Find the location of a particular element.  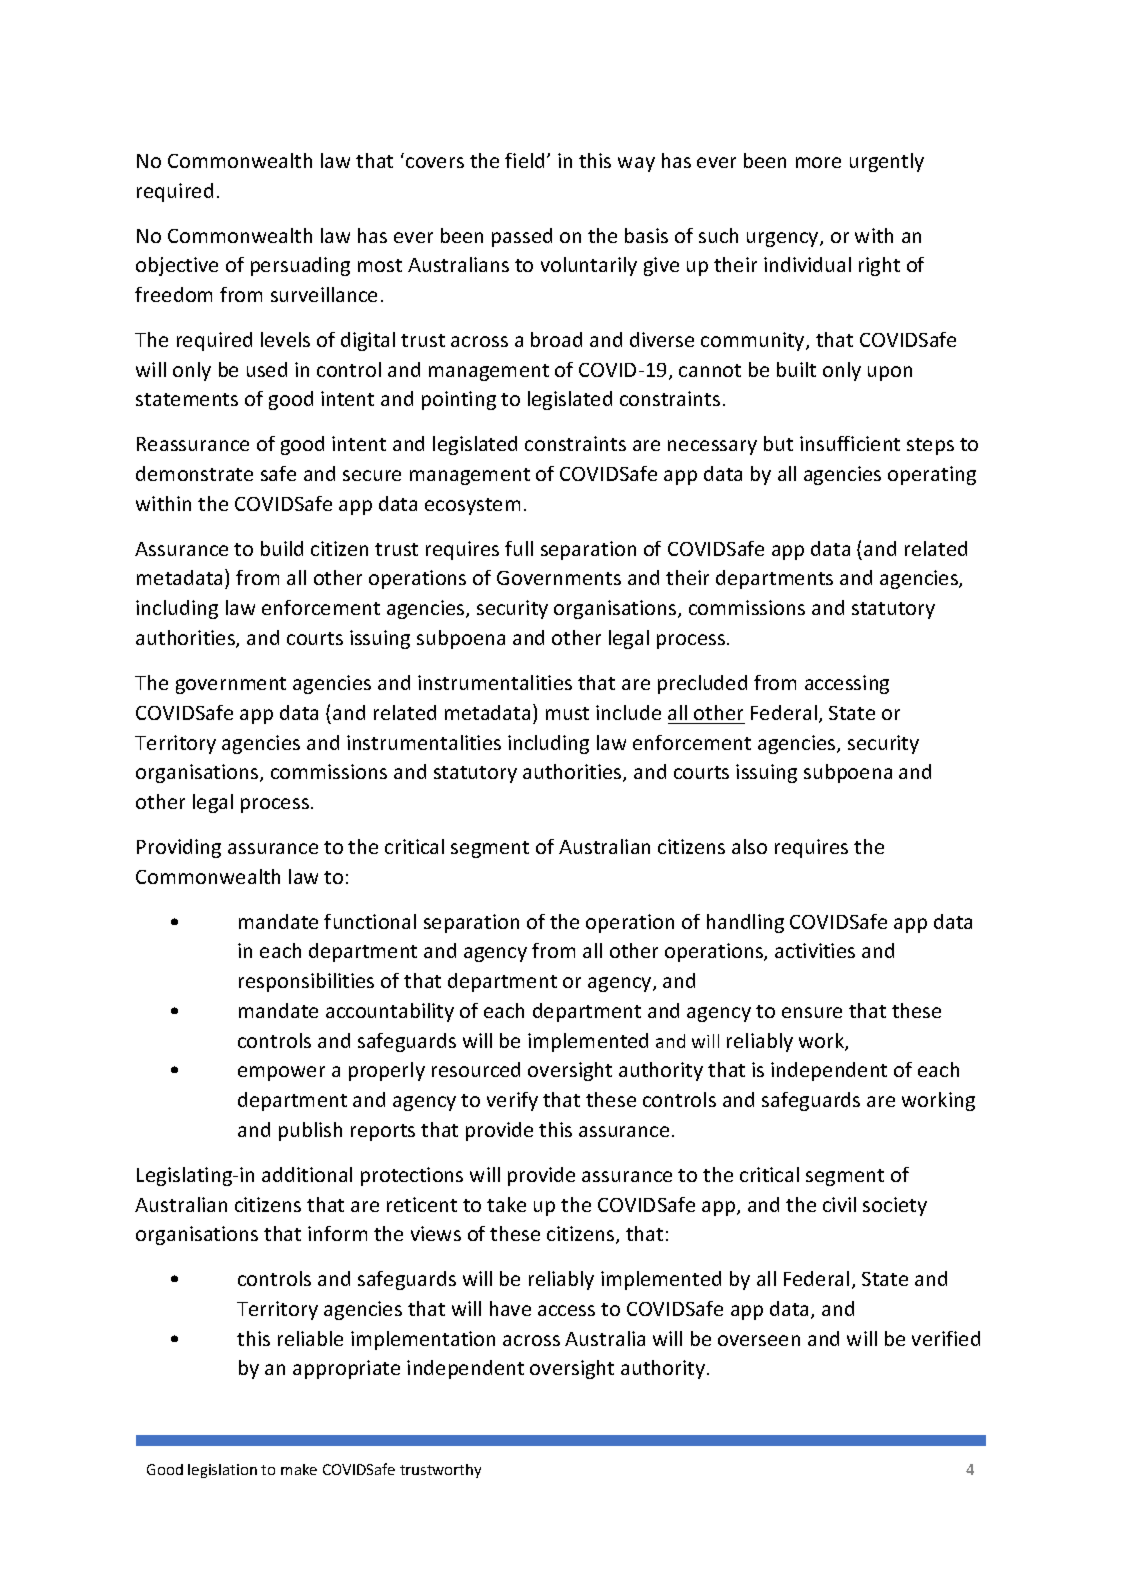

make is located at coordinates (299, 1469).
